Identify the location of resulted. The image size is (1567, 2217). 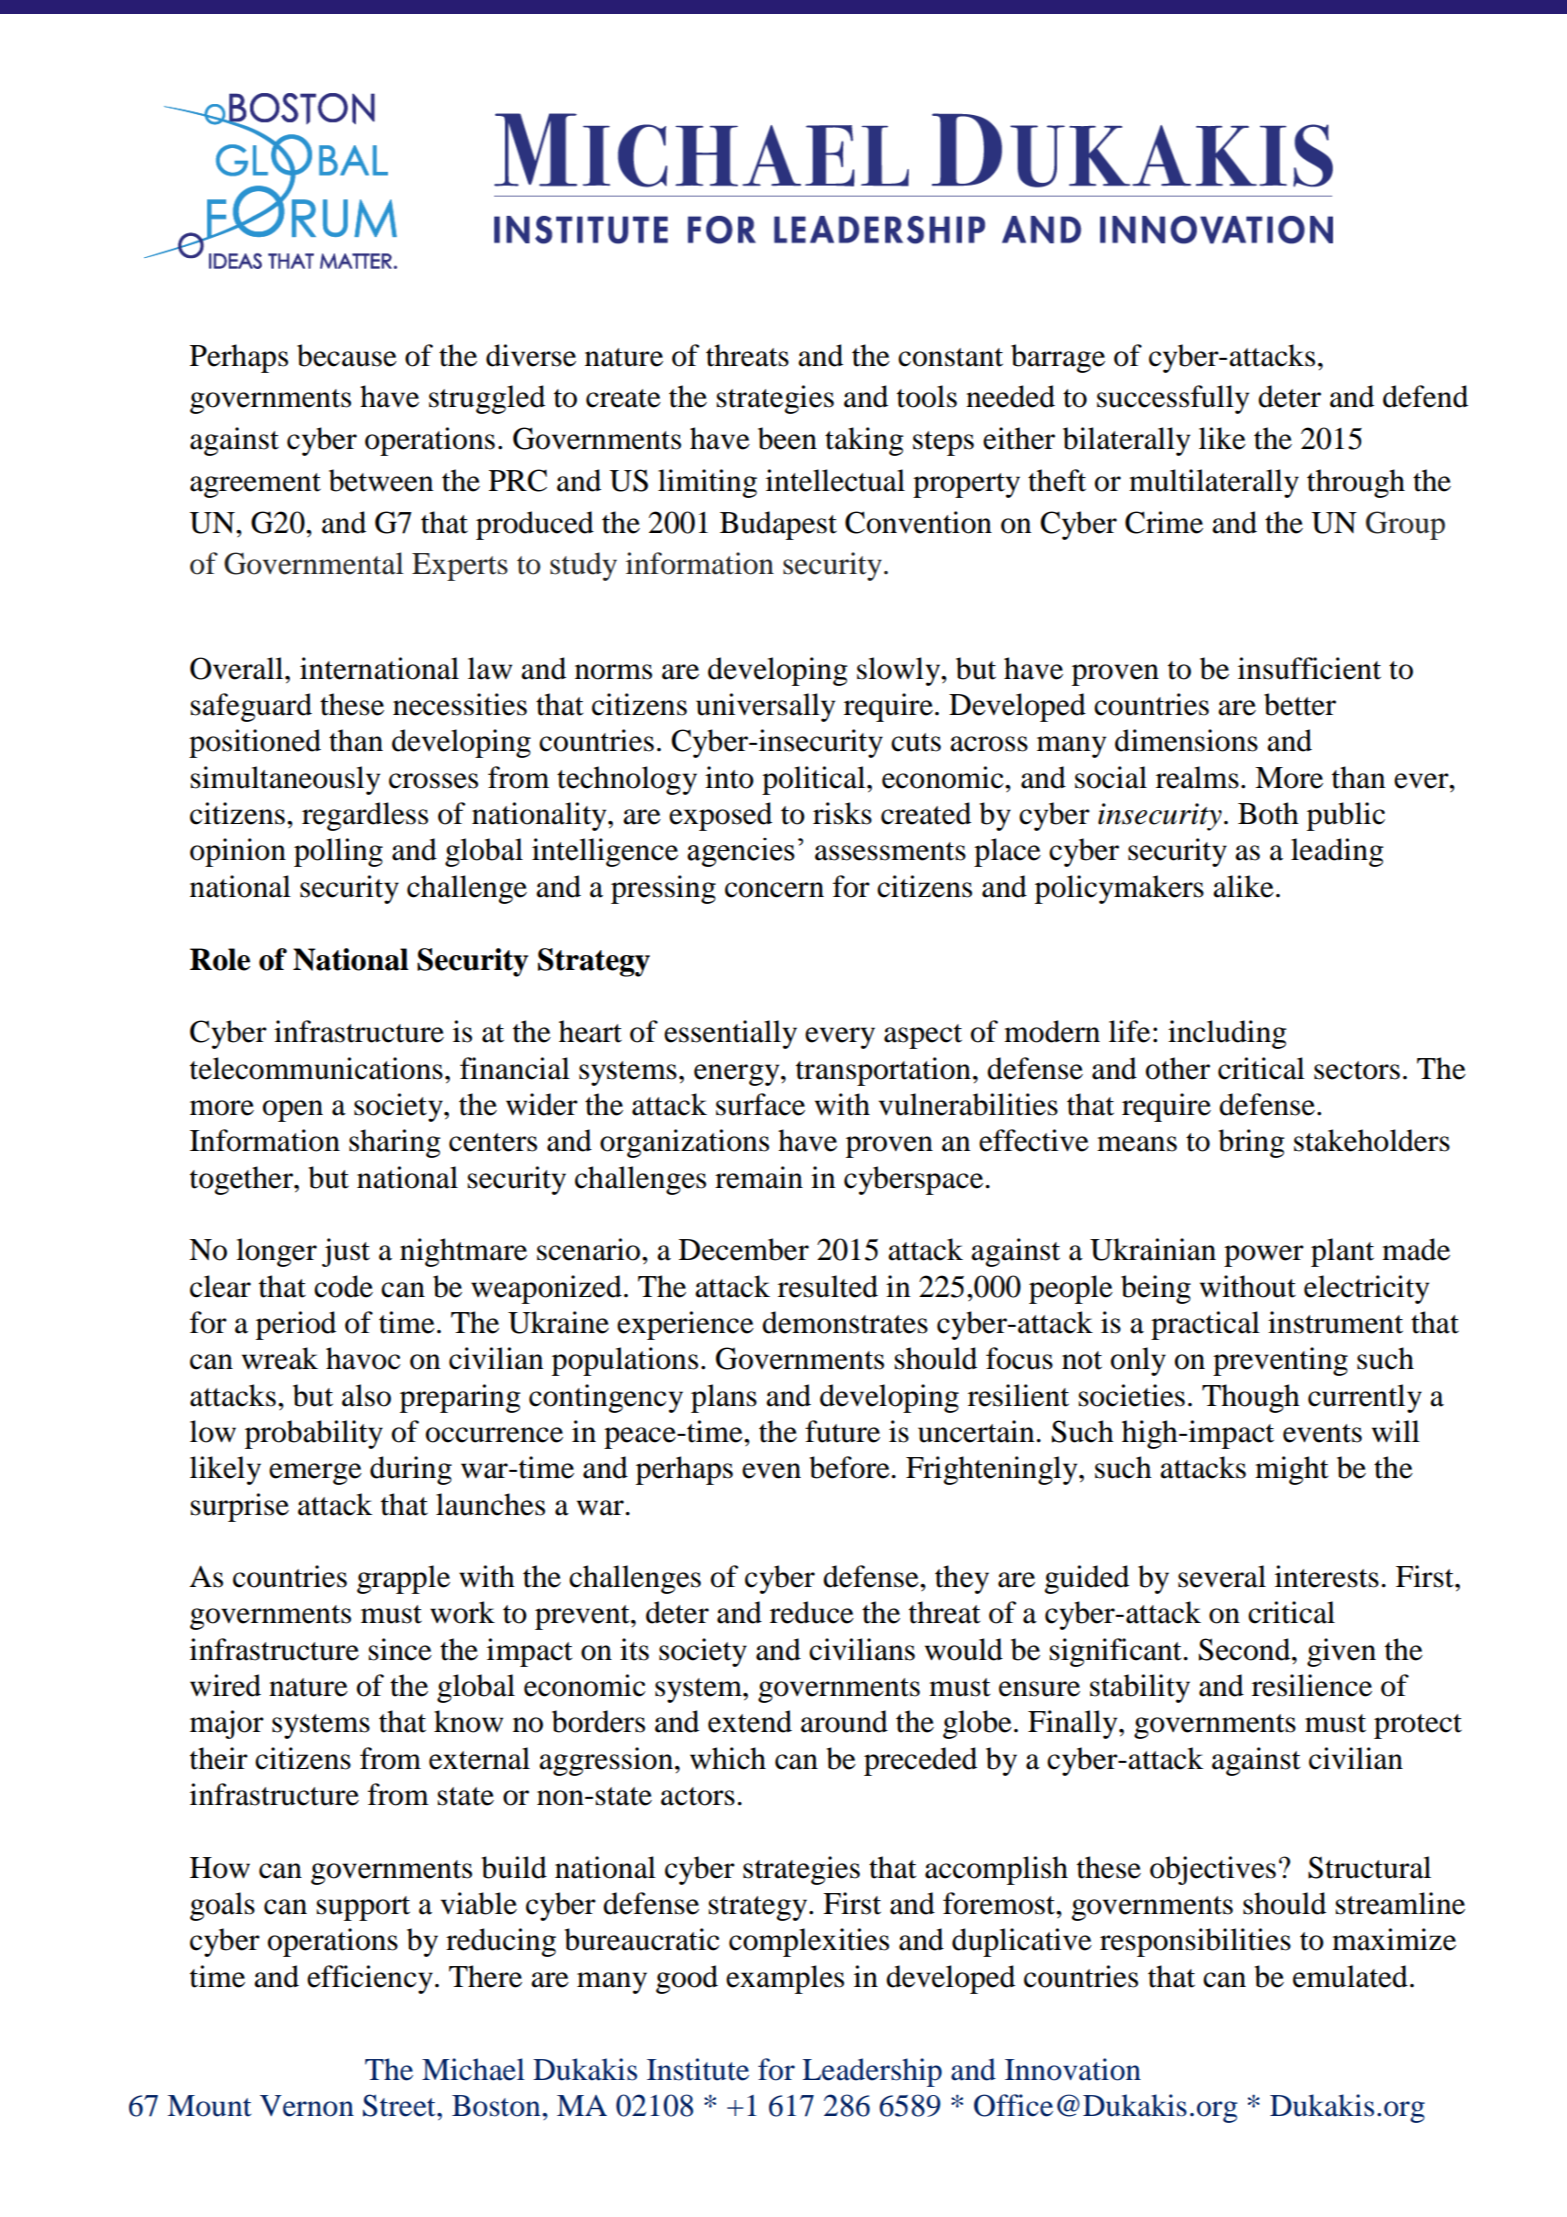
(828, 1286).
